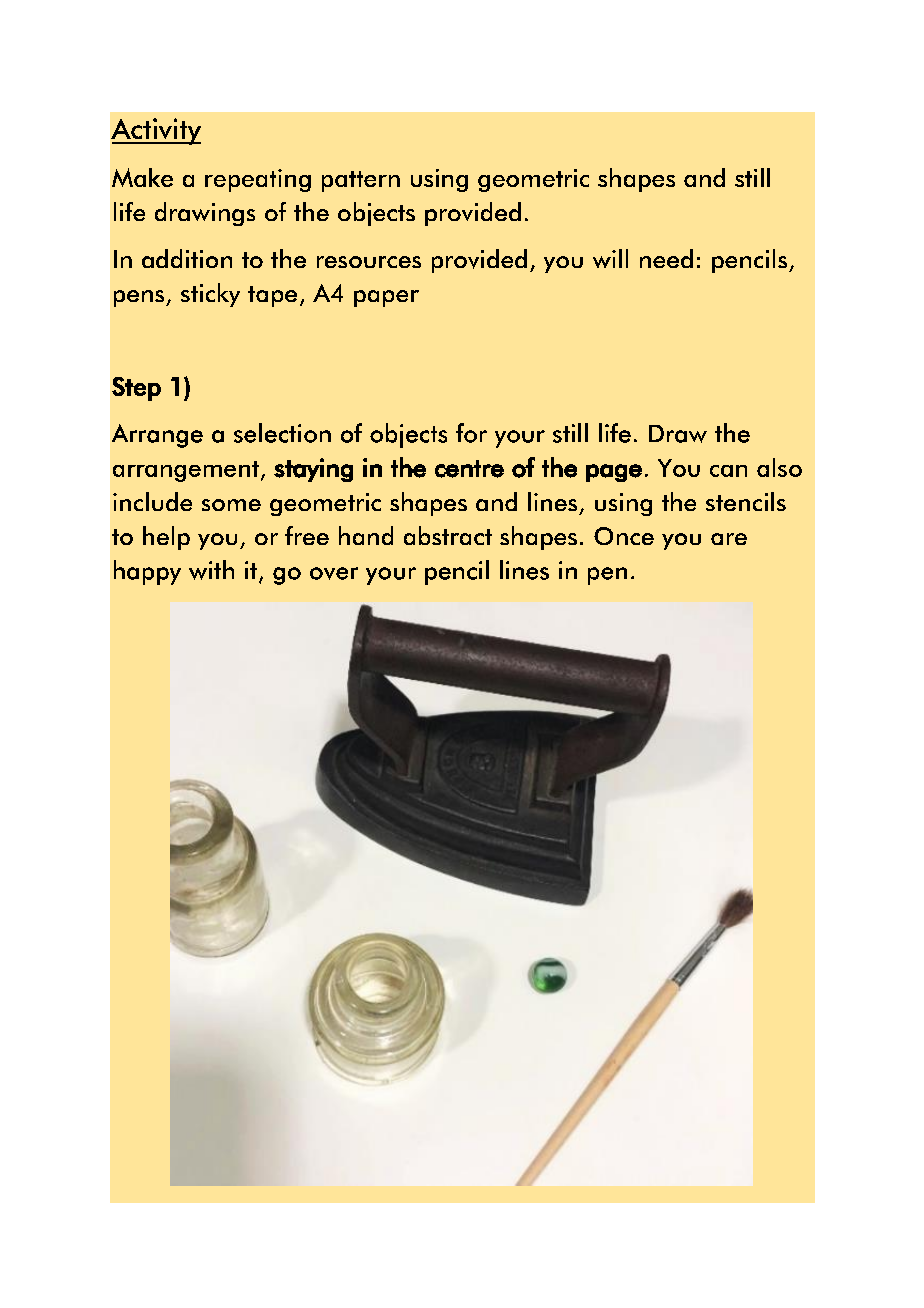  What do you see at coordinates (361, 181) in the screenshot?
I see `pattern` at bounding box center [361, 181].
